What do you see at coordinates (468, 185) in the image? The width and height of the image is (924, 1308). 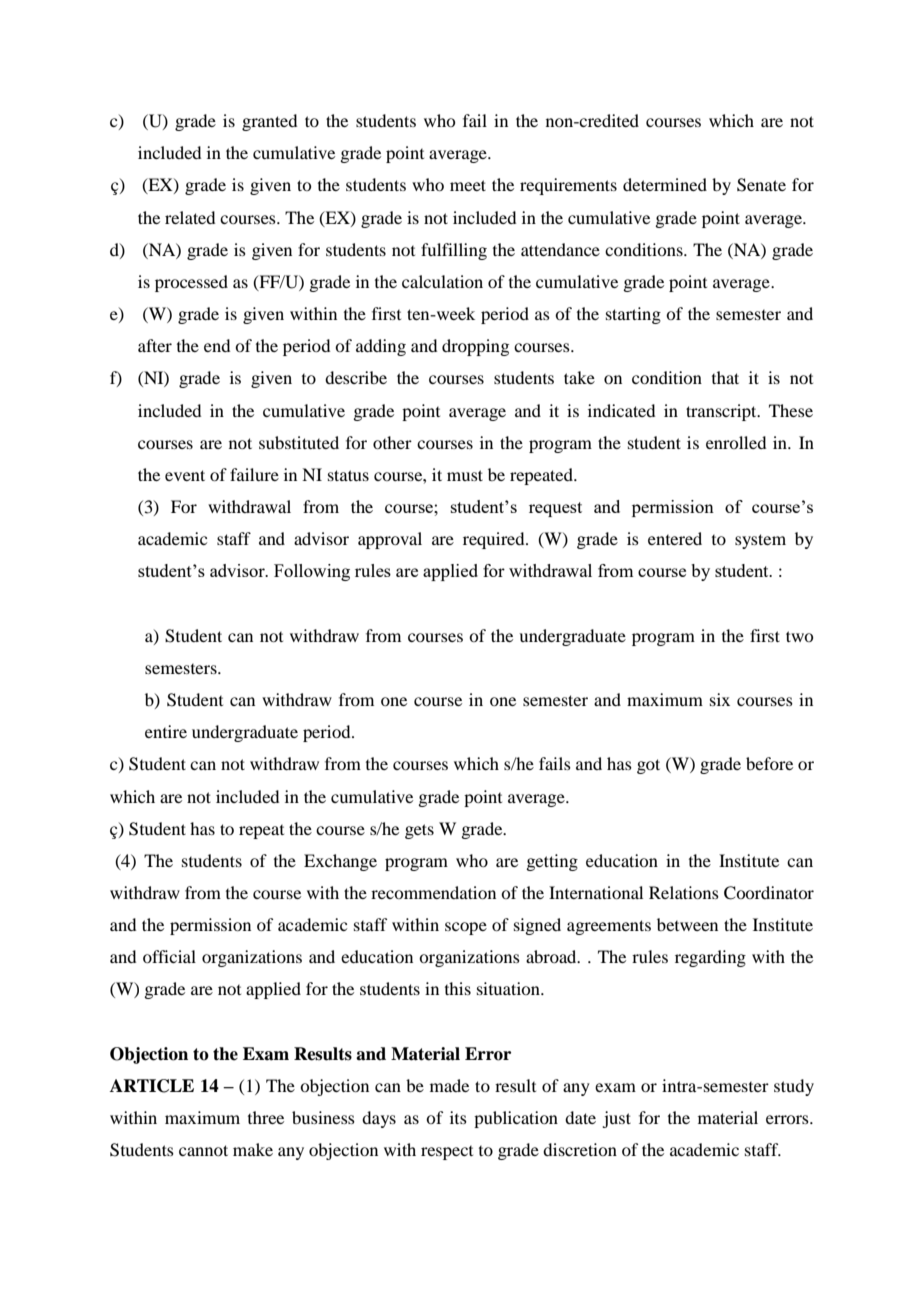 I see `meet` at bounding box center [468, 185].
